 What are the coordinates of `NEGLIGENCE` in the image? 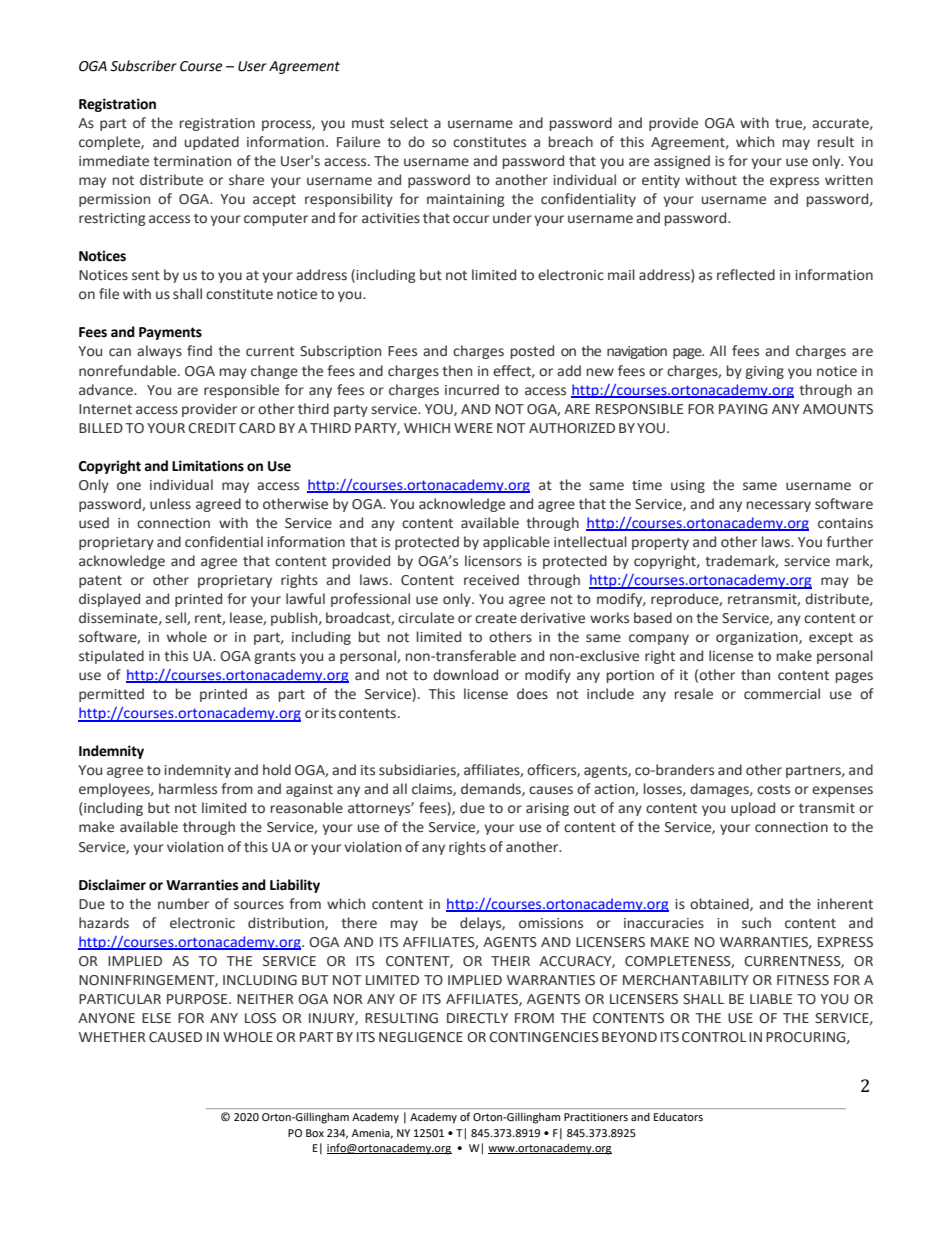 It's located at (421, 1037).
